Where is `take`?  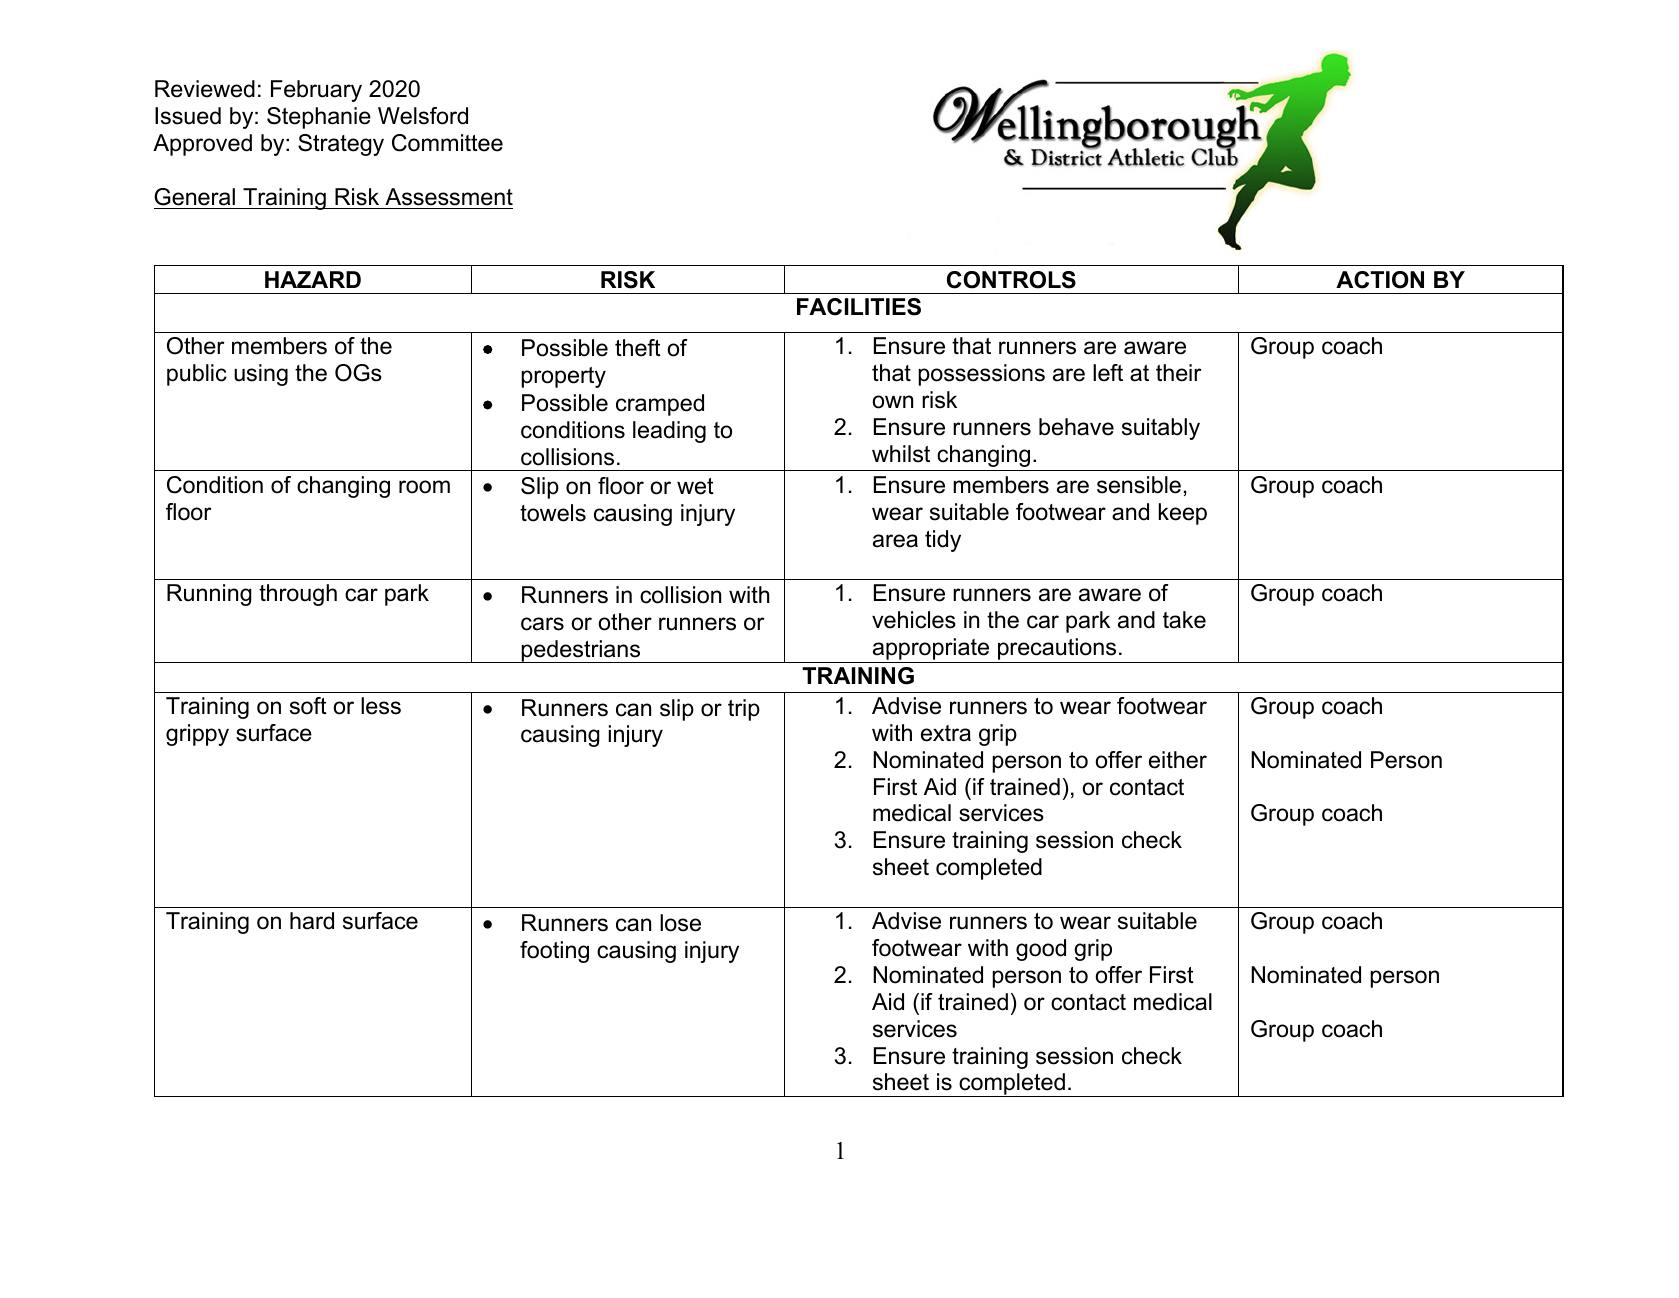
take is located at coordinates (1184, 620).
